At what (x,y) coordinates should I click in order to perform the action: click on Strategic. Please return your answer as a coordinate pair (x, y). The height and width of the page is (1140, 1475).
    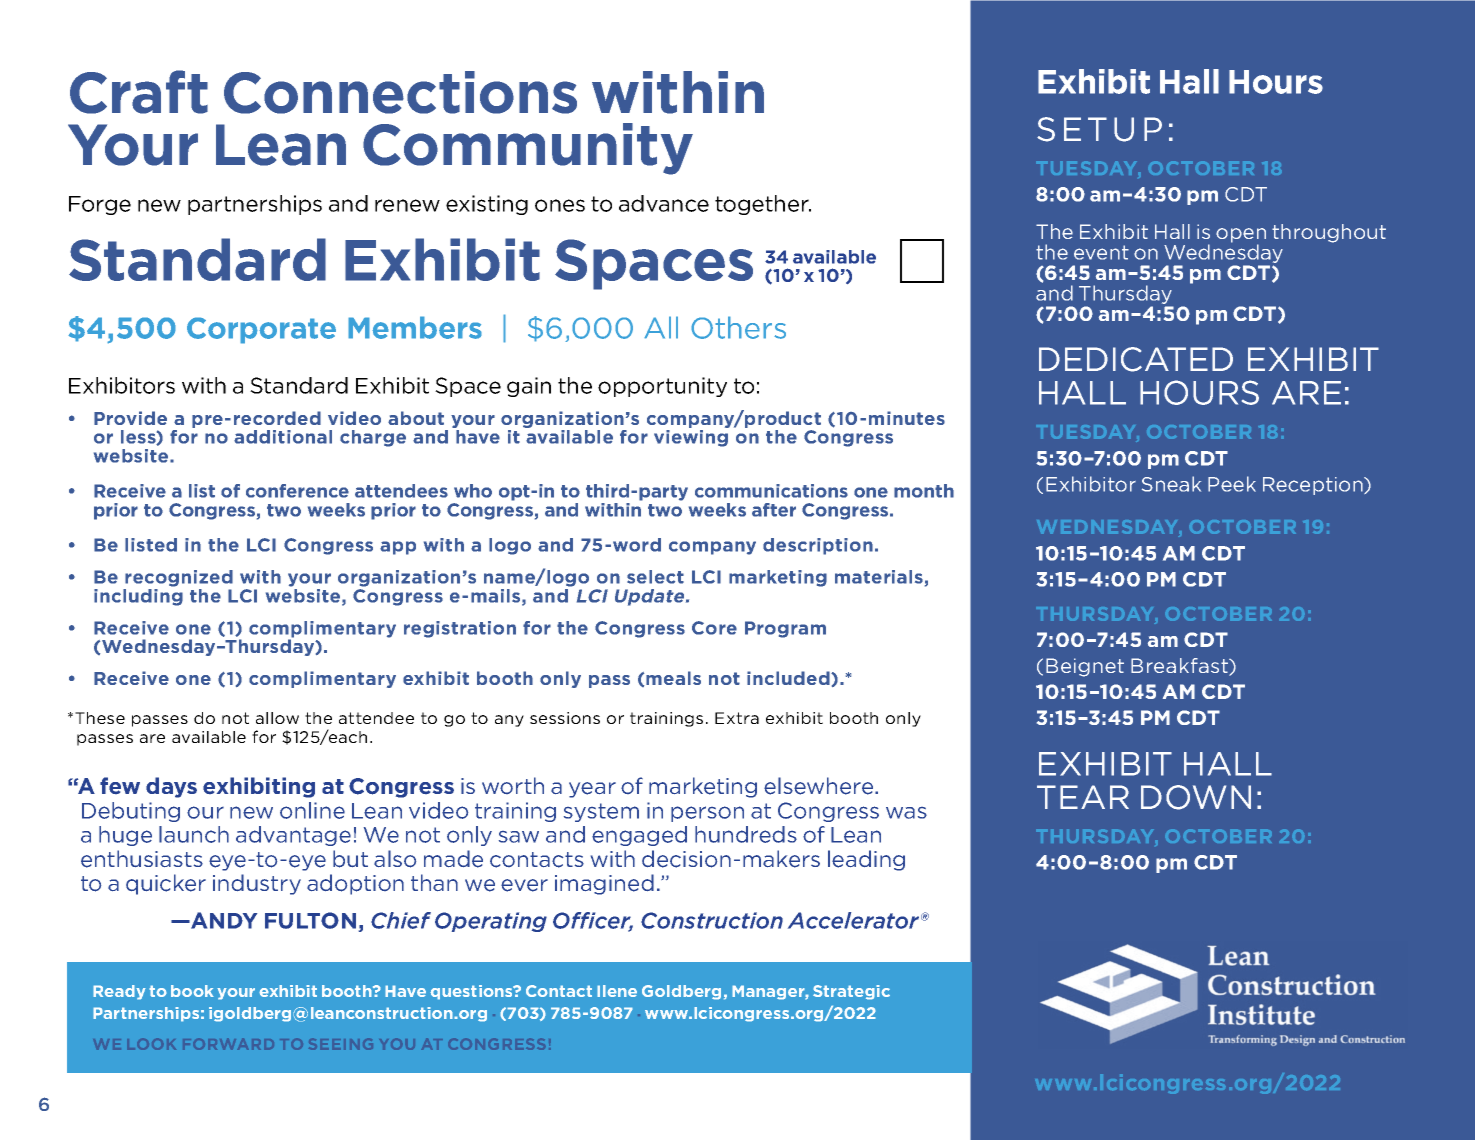
    Looking at the image, I should click on (851, 992).
